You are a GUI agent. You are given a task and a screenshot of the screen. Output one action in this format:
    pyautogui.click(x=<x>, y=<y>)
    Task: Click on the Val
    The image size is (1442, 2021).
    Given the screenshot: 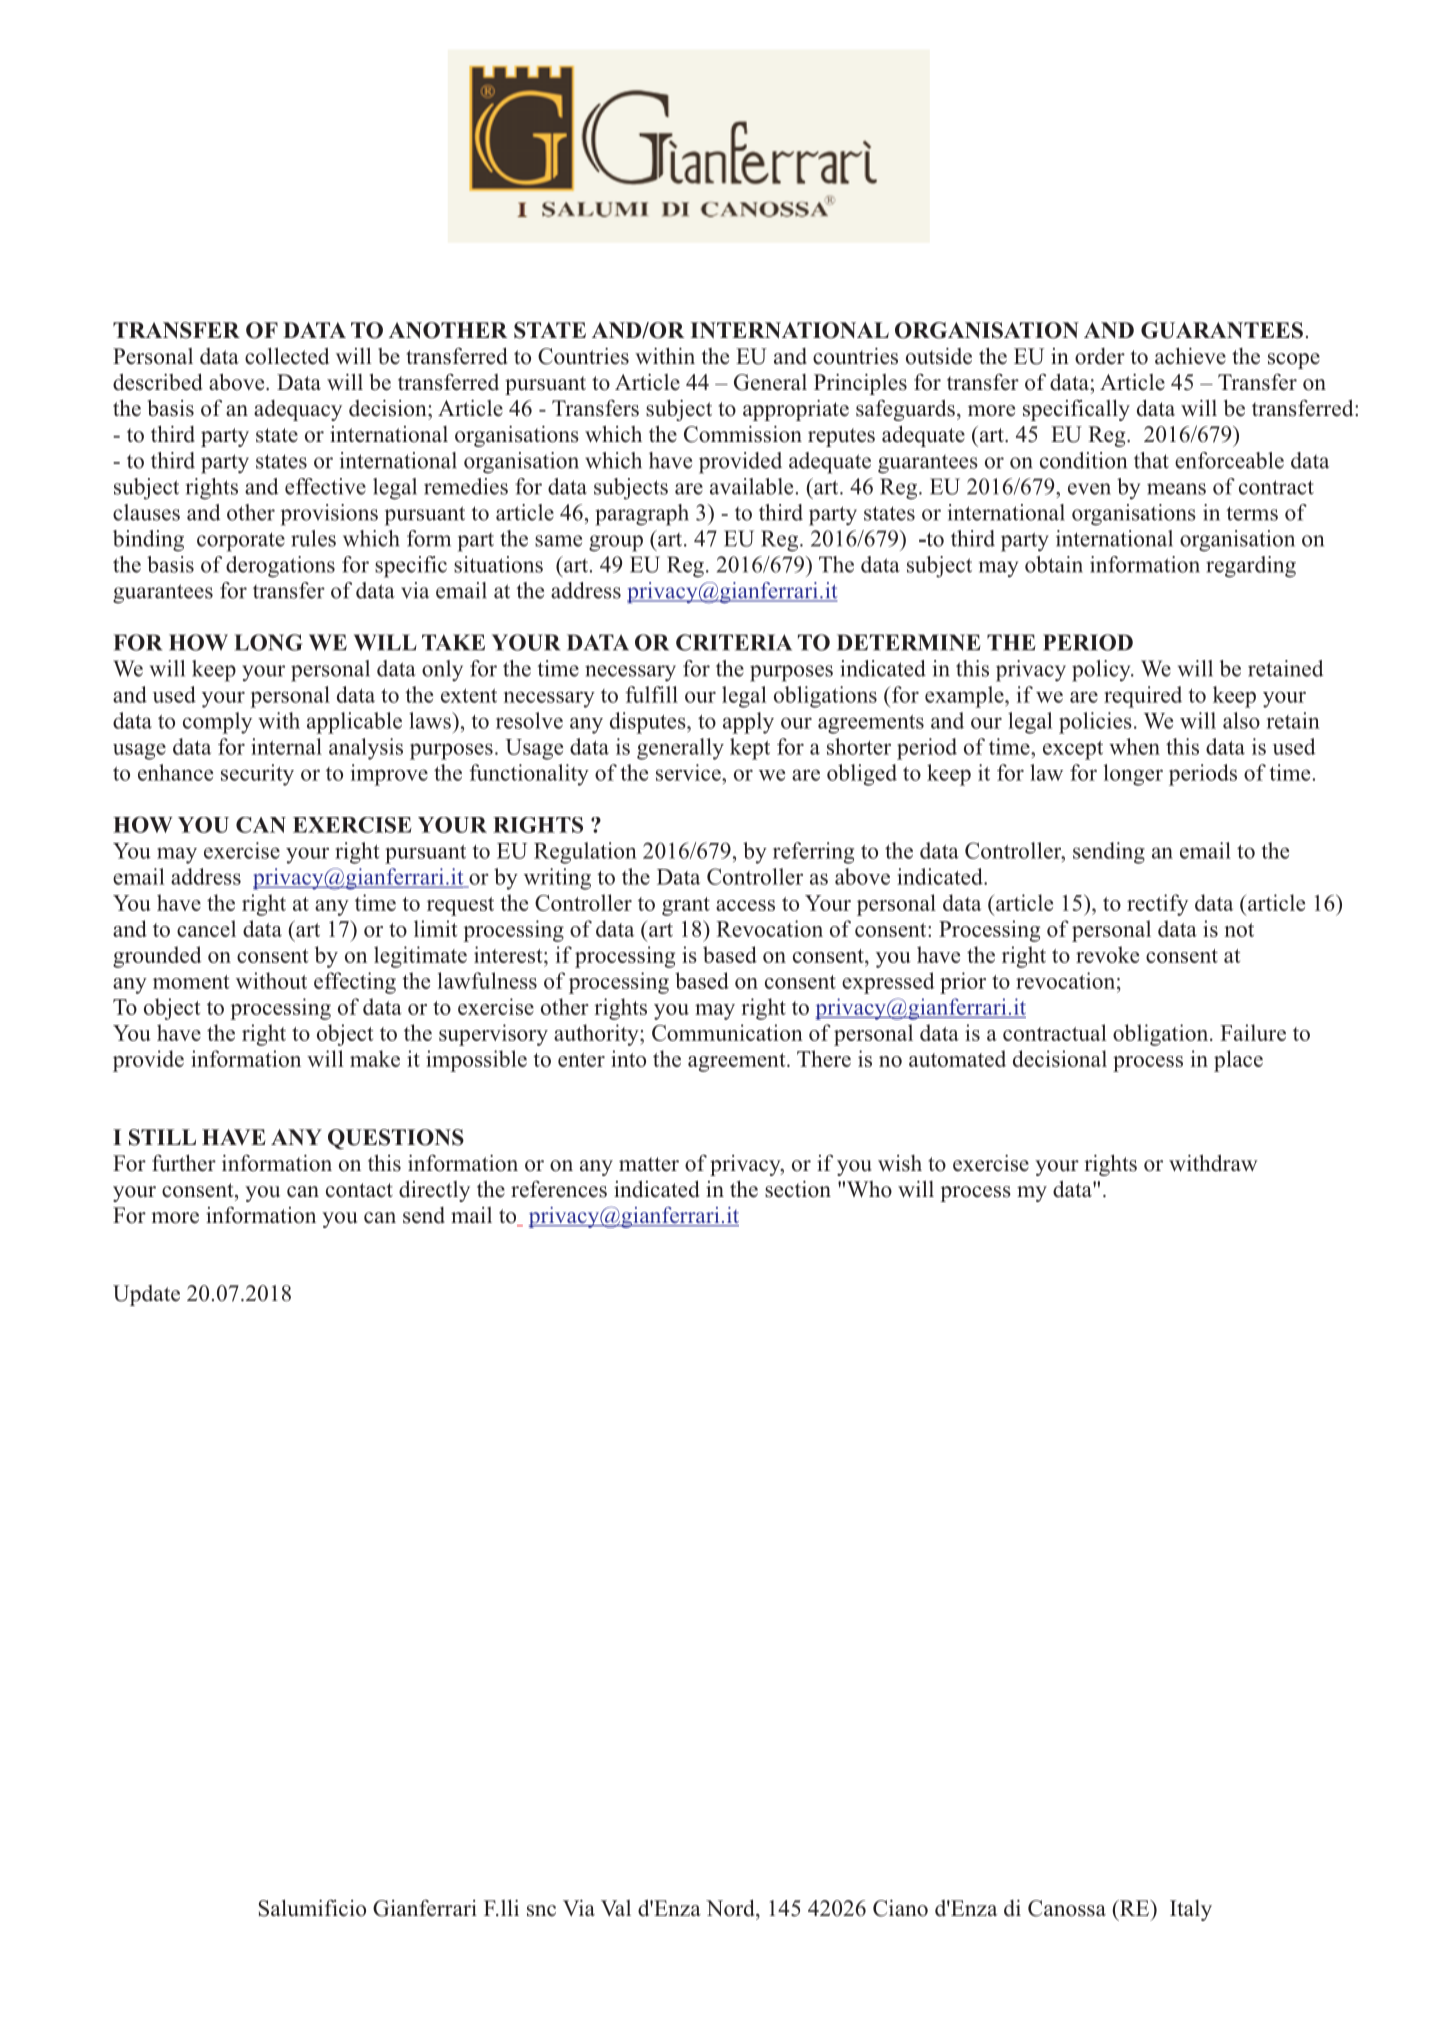 What is the action you would take?
    pyautogui.click(x=616, y=1908)
